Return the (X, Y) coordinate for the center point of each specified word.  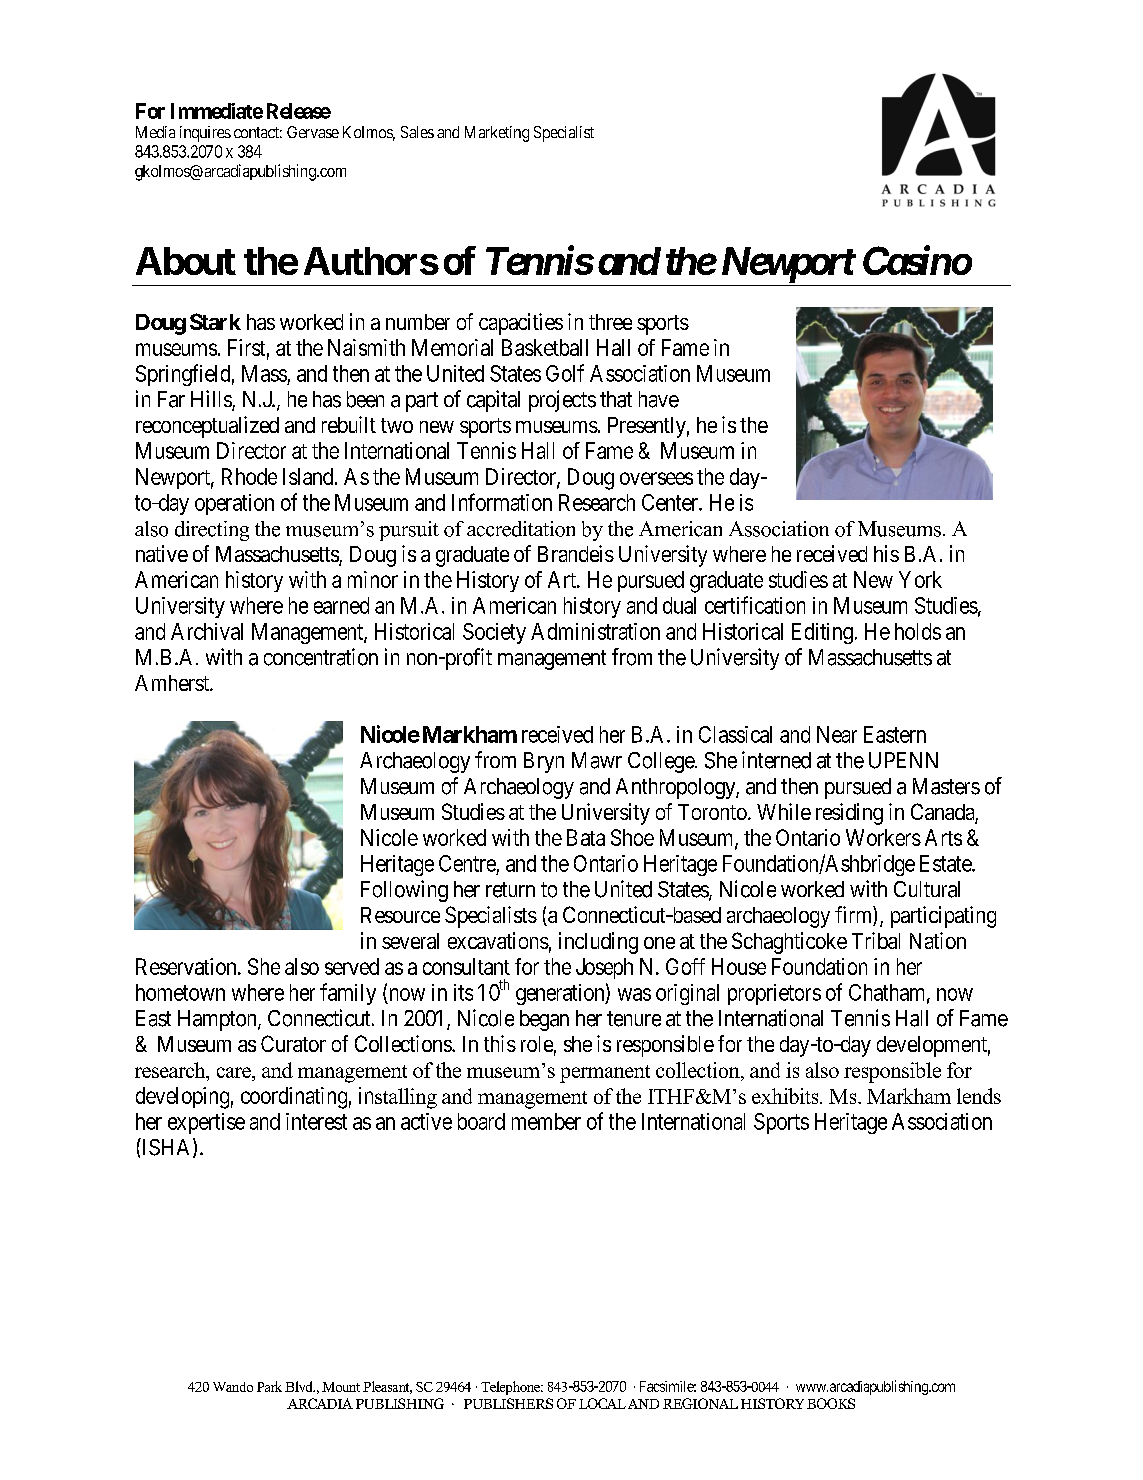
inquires (205, 134)
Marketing (497, 134)
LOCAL (602, 1403)
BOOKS (831, 1403)
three (610, 322)
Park (269, 1386)
